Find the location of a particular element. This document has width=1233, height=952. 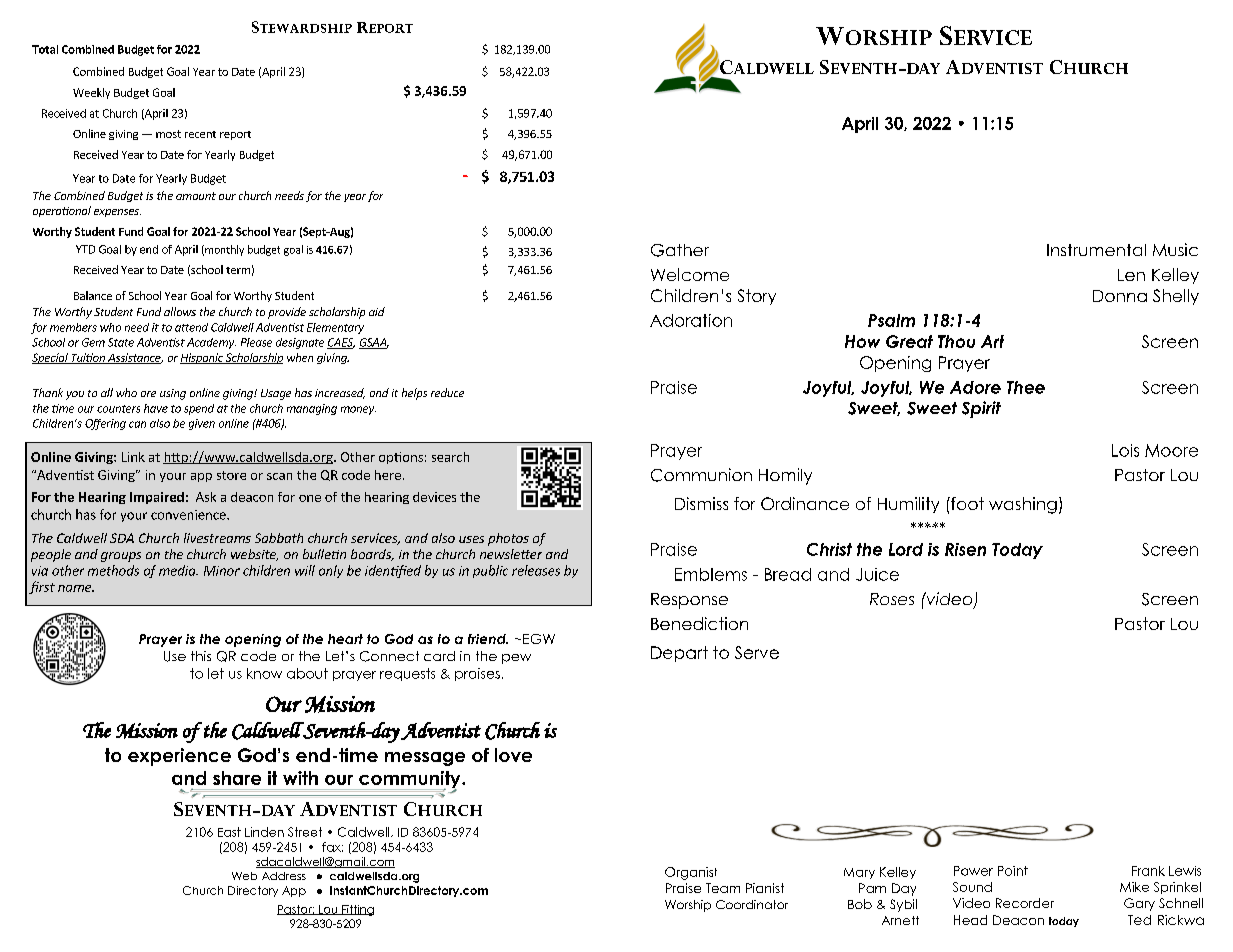

recent is located at coordinates (200, 134).
